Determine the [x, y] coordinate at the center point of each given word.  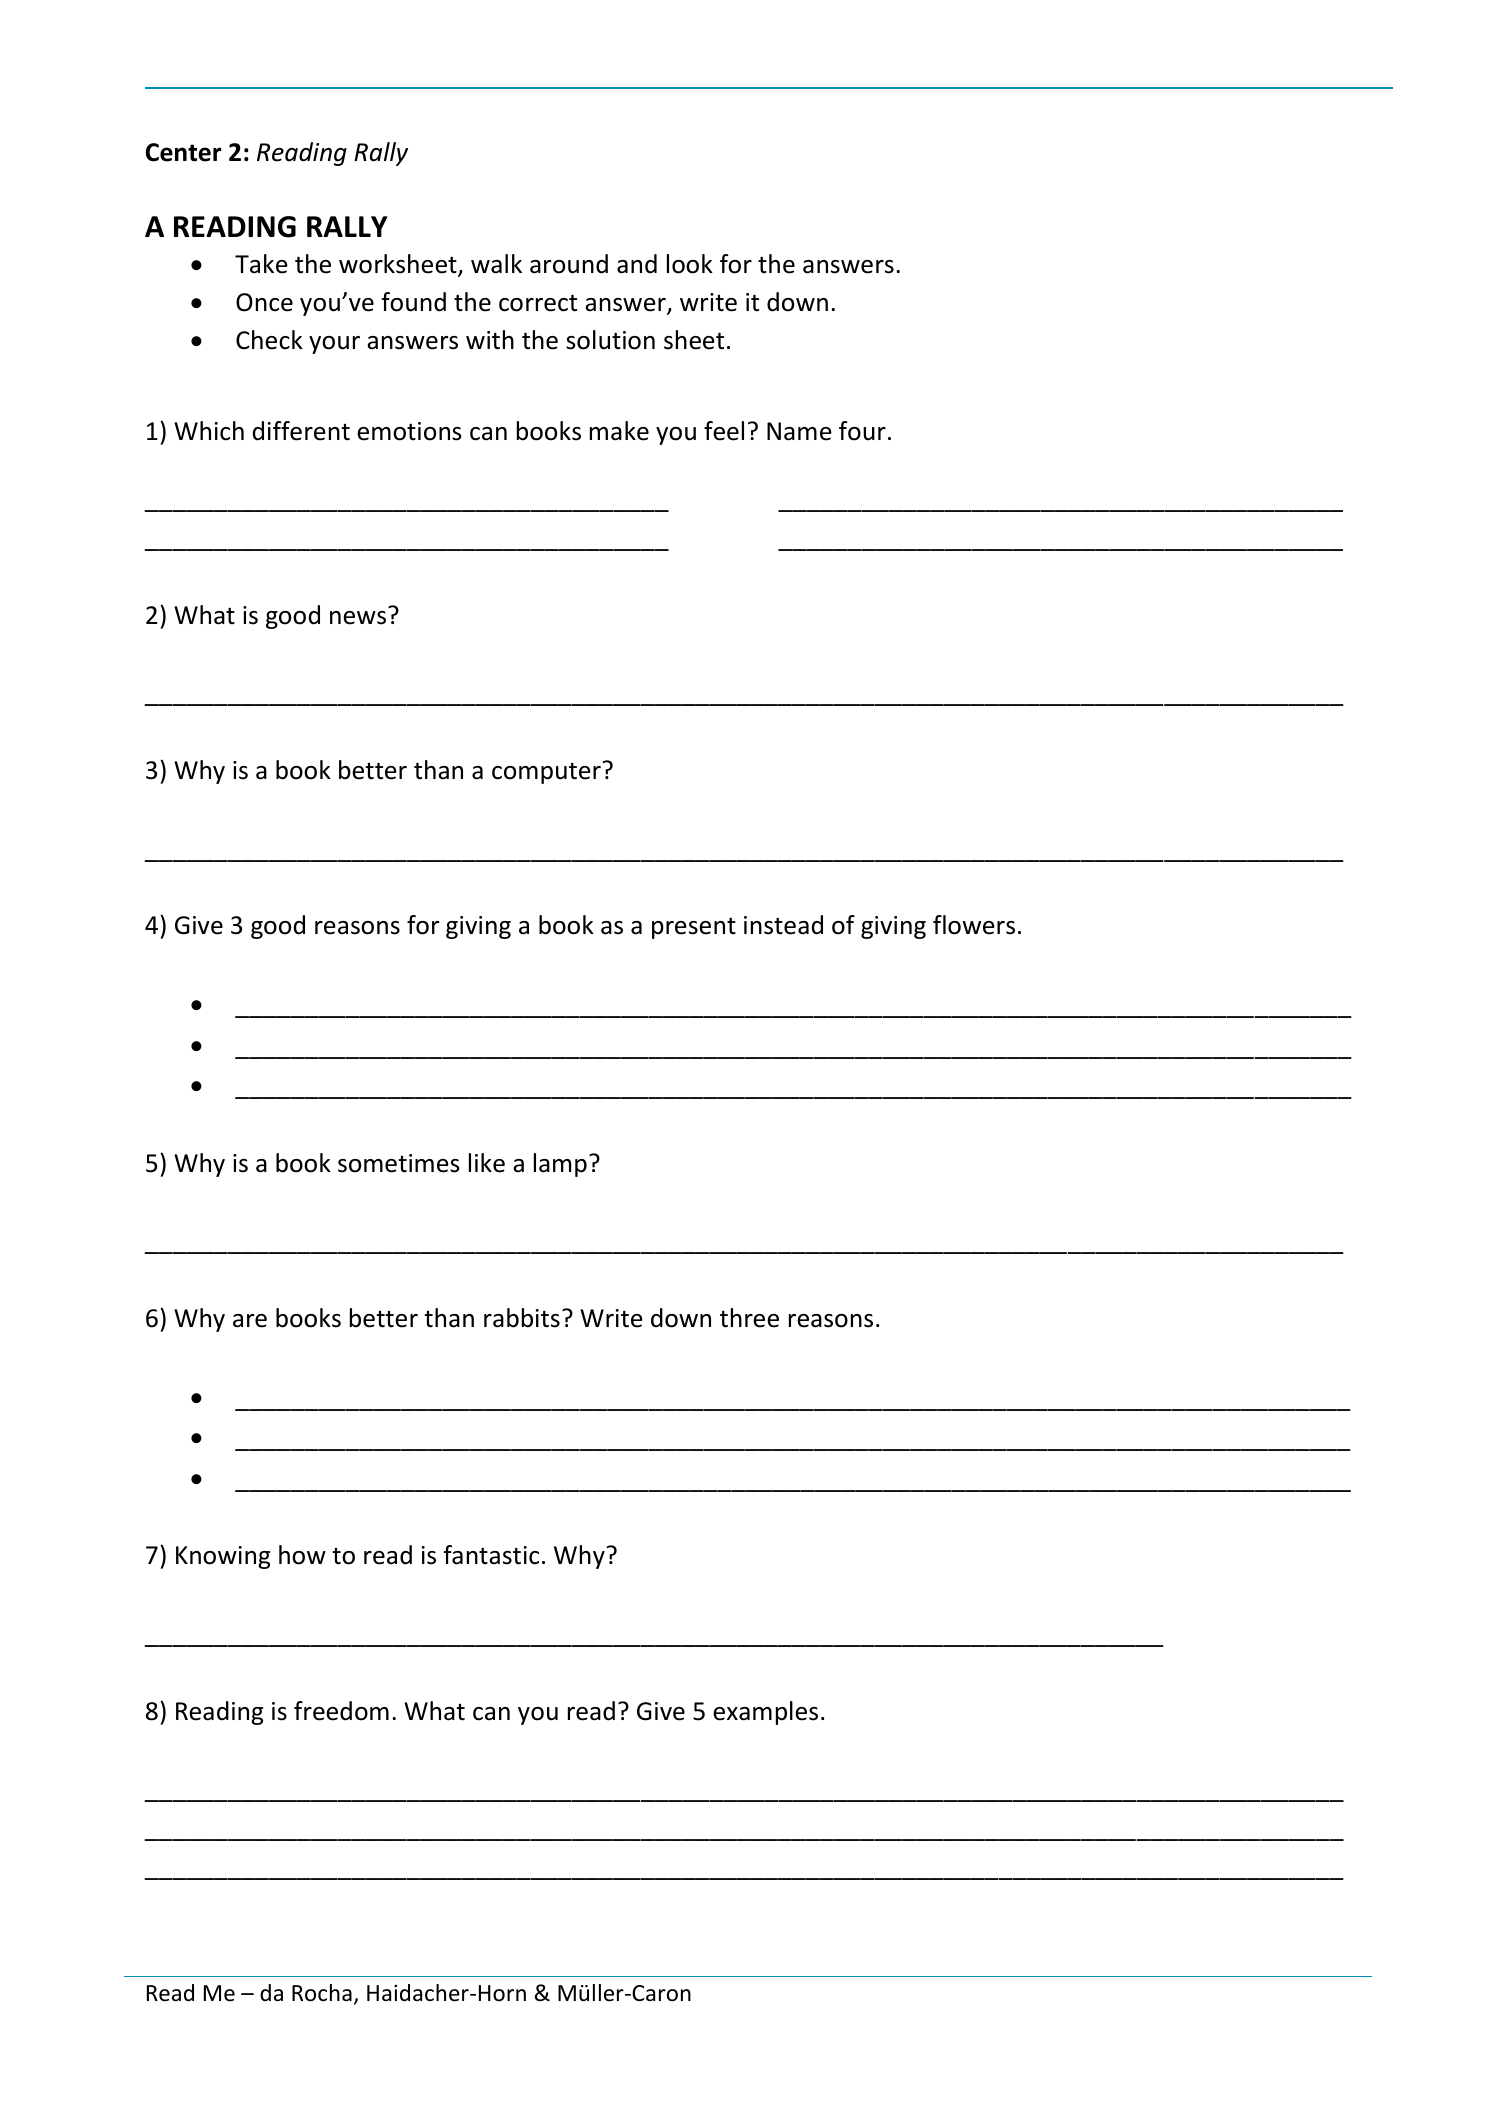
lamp [560, 1165]
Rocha [322, 1993]
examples [765, 1713]
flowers [974, 925]
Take [261, 264]
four [862, 431]
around [569, 264]
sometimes [399, 1163]
